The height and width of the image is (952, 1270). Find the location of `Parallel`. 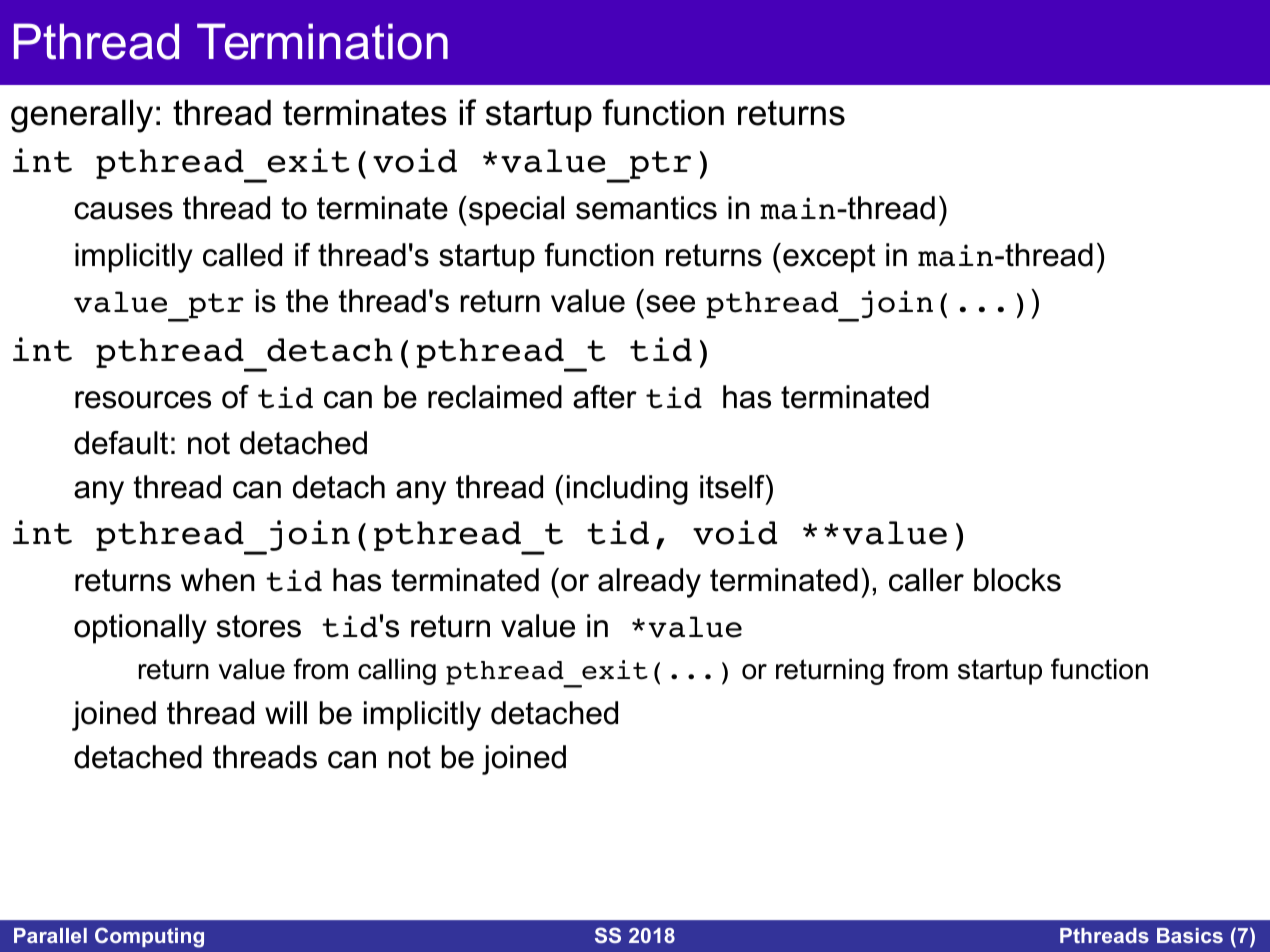

Parallel is located at coordinates (50, 935).
